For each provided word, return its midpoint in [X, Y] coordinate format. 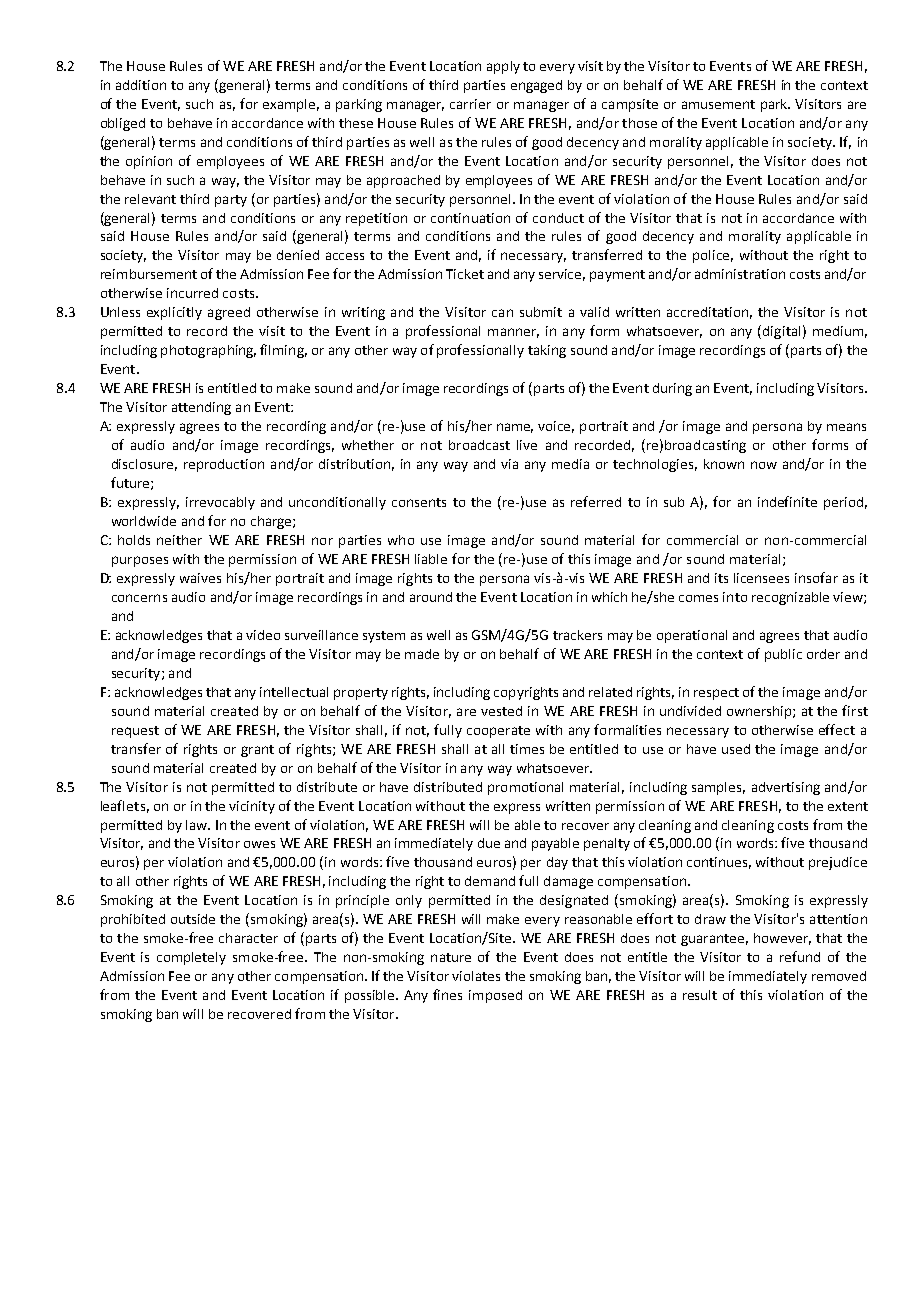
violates [476, 976]
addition [141, 85]
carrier [470, 104]
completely [191, 958]
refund [800, 956]
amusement [718, 104]
